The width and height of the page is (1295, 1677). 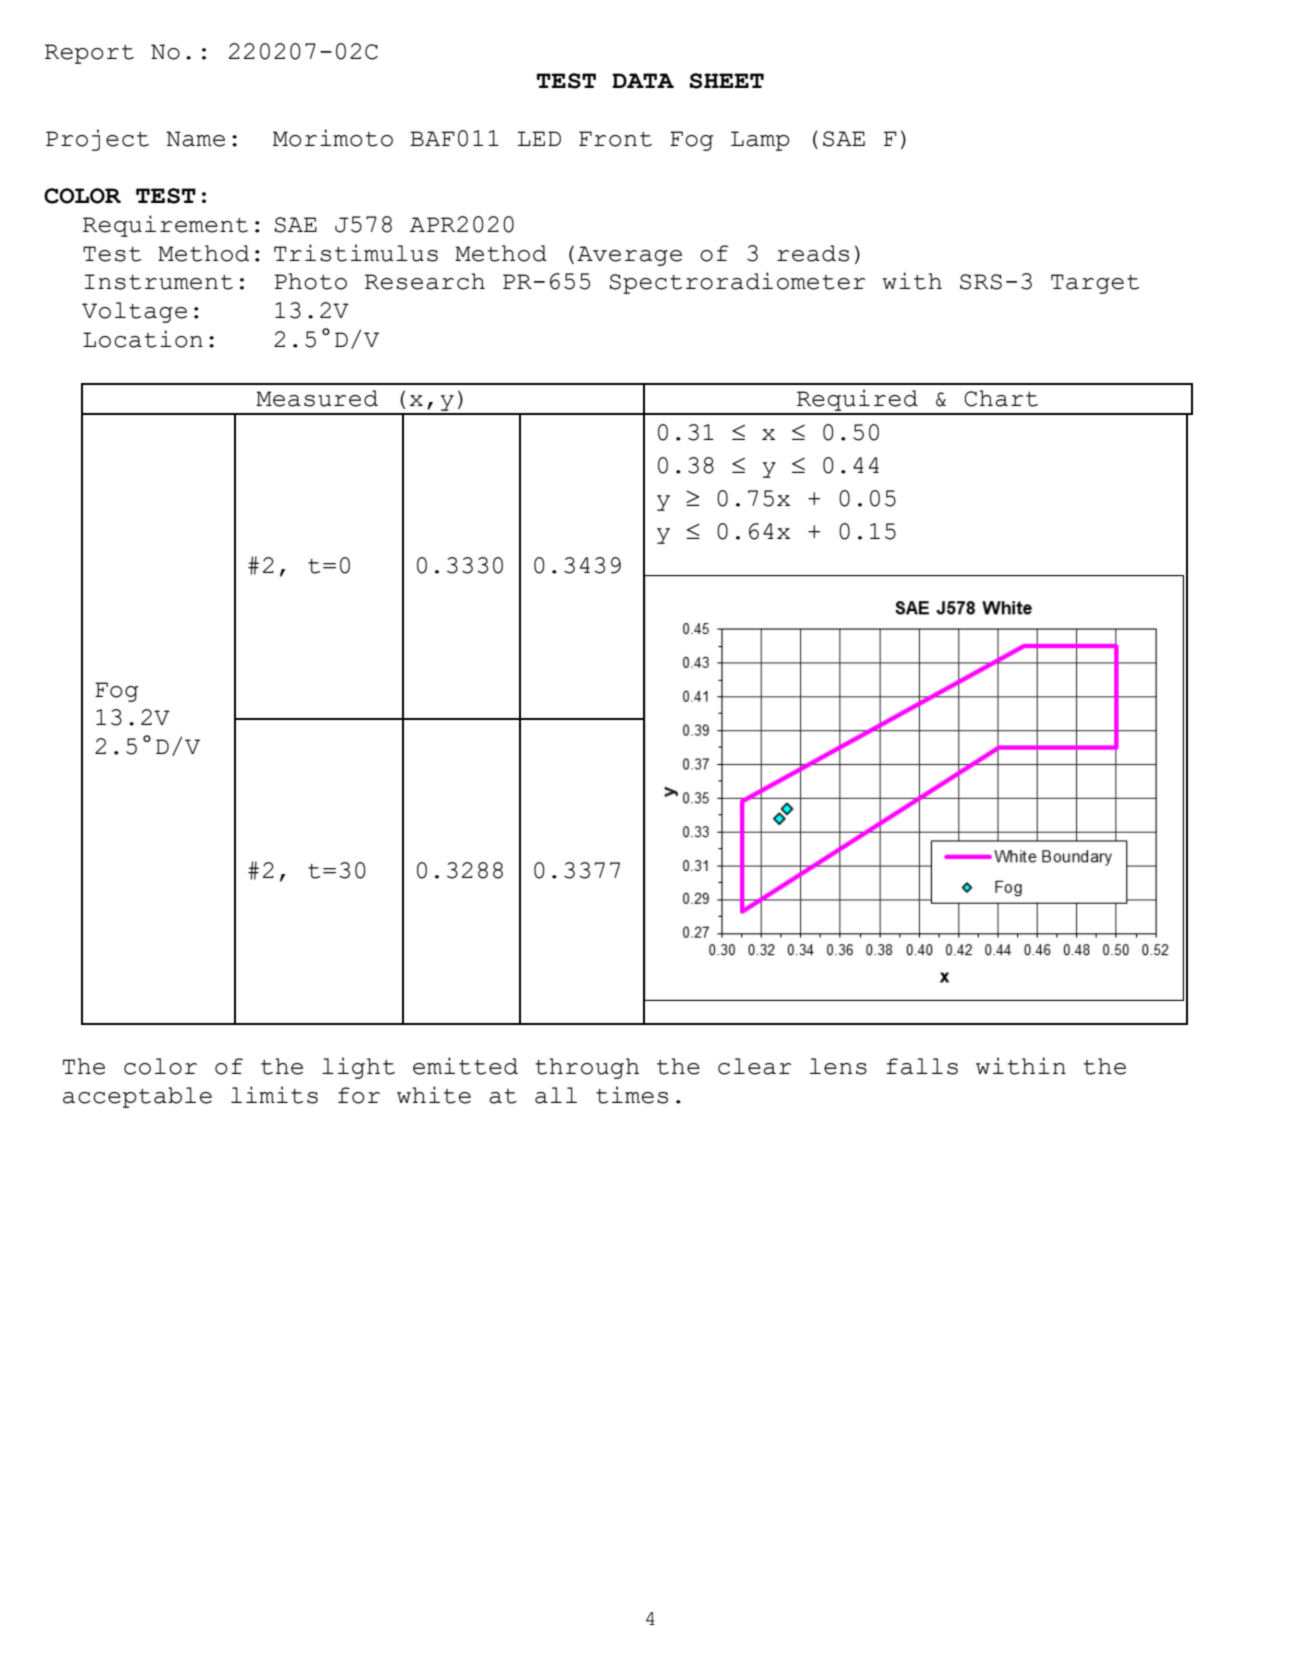 I want to click on DATA, so click(x=643, y=80).
